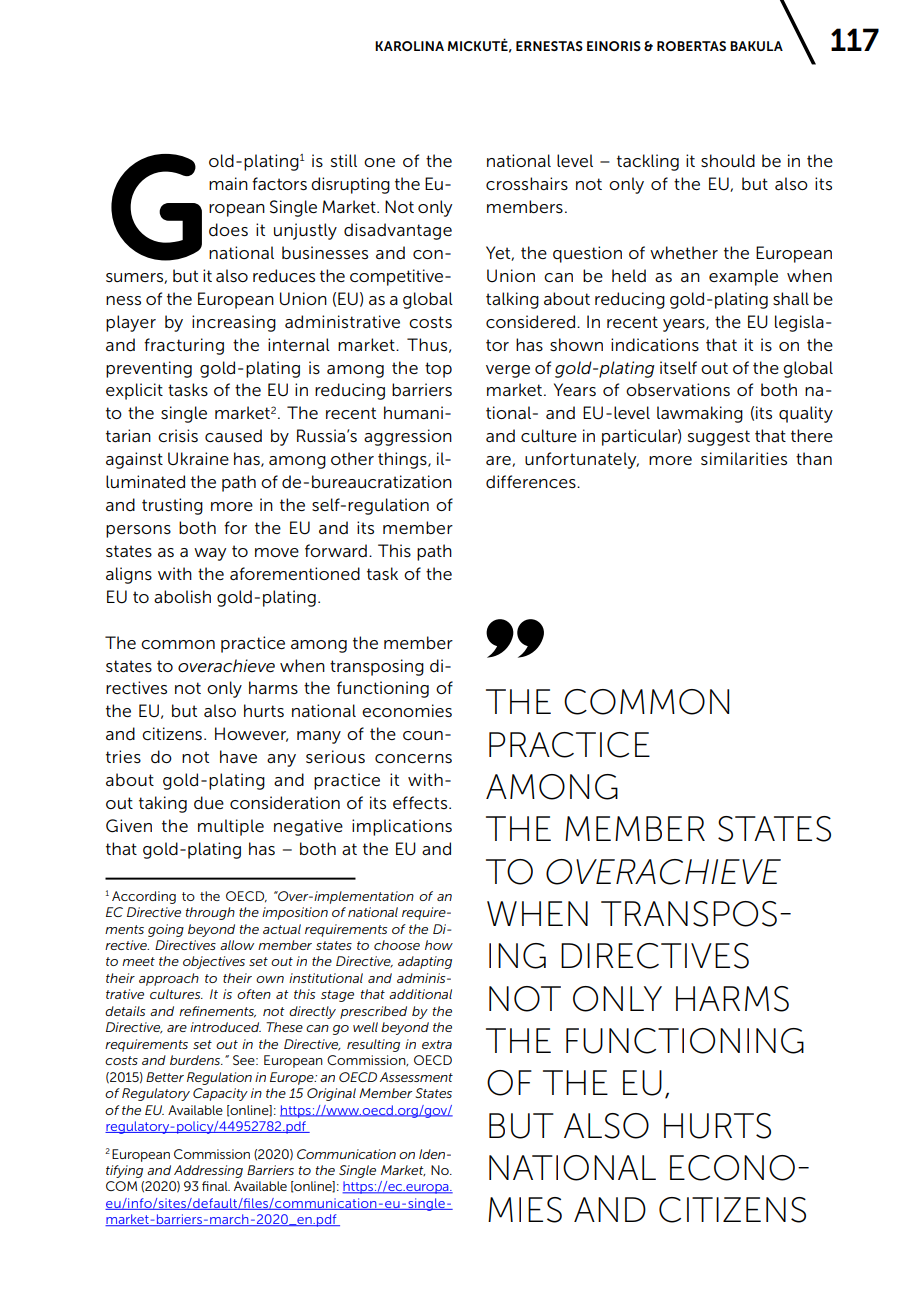  What do you see at coordinates (728, 161) in the screenshot?
I see `should` at bounding box center [728, 161].
